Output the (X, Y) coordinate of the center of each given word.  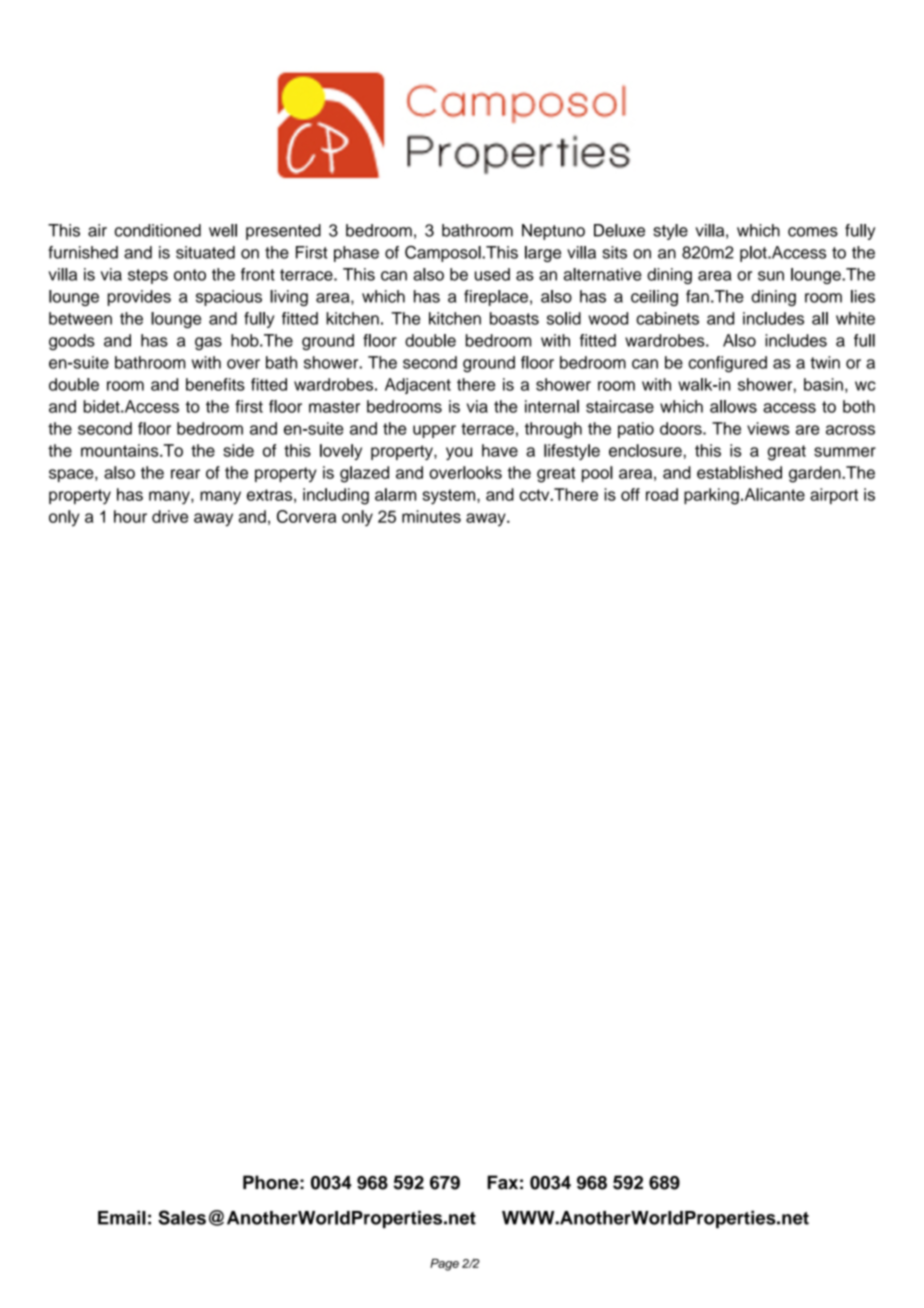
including (336, 496)
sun (771, 276)
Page (444, 1265)
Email (122, 1217)
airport (834, 496)
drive (170, 516)
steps (148, 276)
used (492, 274)
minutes (431, 516)
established (739, 472)
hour (130, 516)
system (450, 497)
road (662, 494)
